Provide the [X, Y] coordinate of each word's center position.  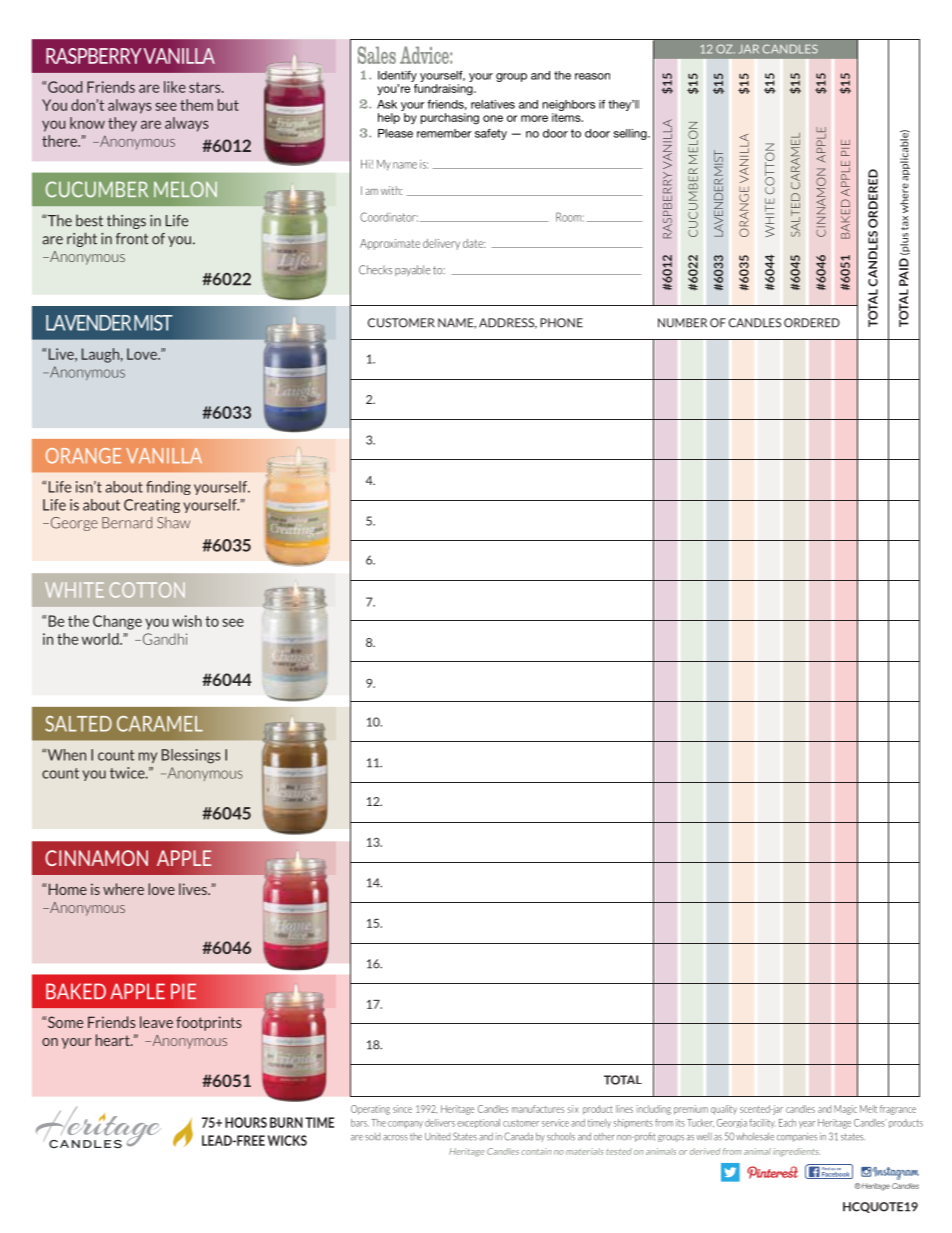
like [175, 87]
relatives [493, 104]
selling [631, 134]
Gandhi [163, 639]
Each [787, 1123]
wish [187, 621]
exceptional [478, 1123]
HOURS [246, 1122]
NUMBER [682, 323]
